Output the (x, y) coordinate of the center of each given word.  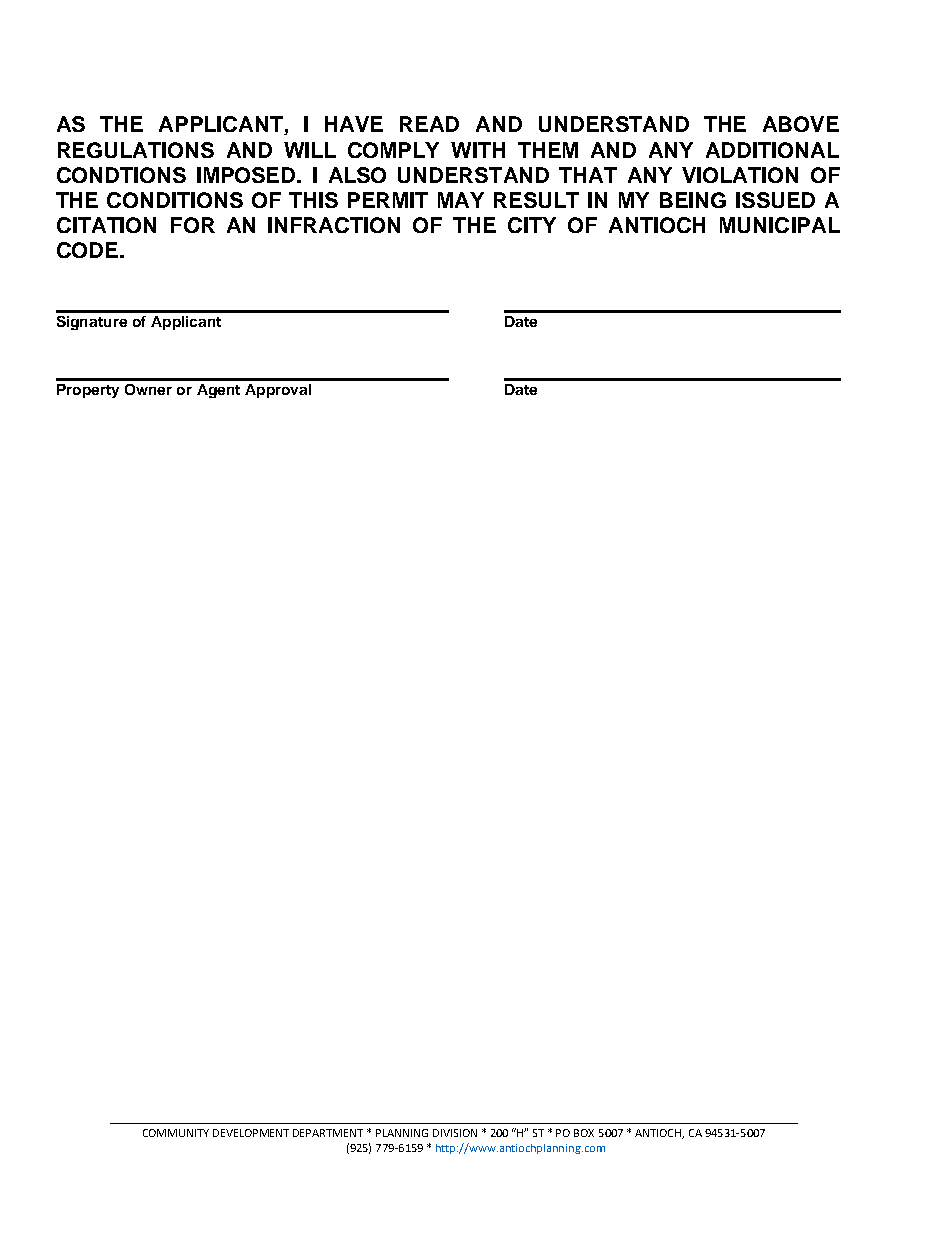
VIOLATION (740, 175)
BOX (584, 1133)
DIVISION (455, 1133)
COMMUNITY (176, 1133)
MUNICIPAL (780, 225)
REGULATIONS (136, 150)
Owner (148, 389)
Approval (278, 391)
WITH (478, 150)
